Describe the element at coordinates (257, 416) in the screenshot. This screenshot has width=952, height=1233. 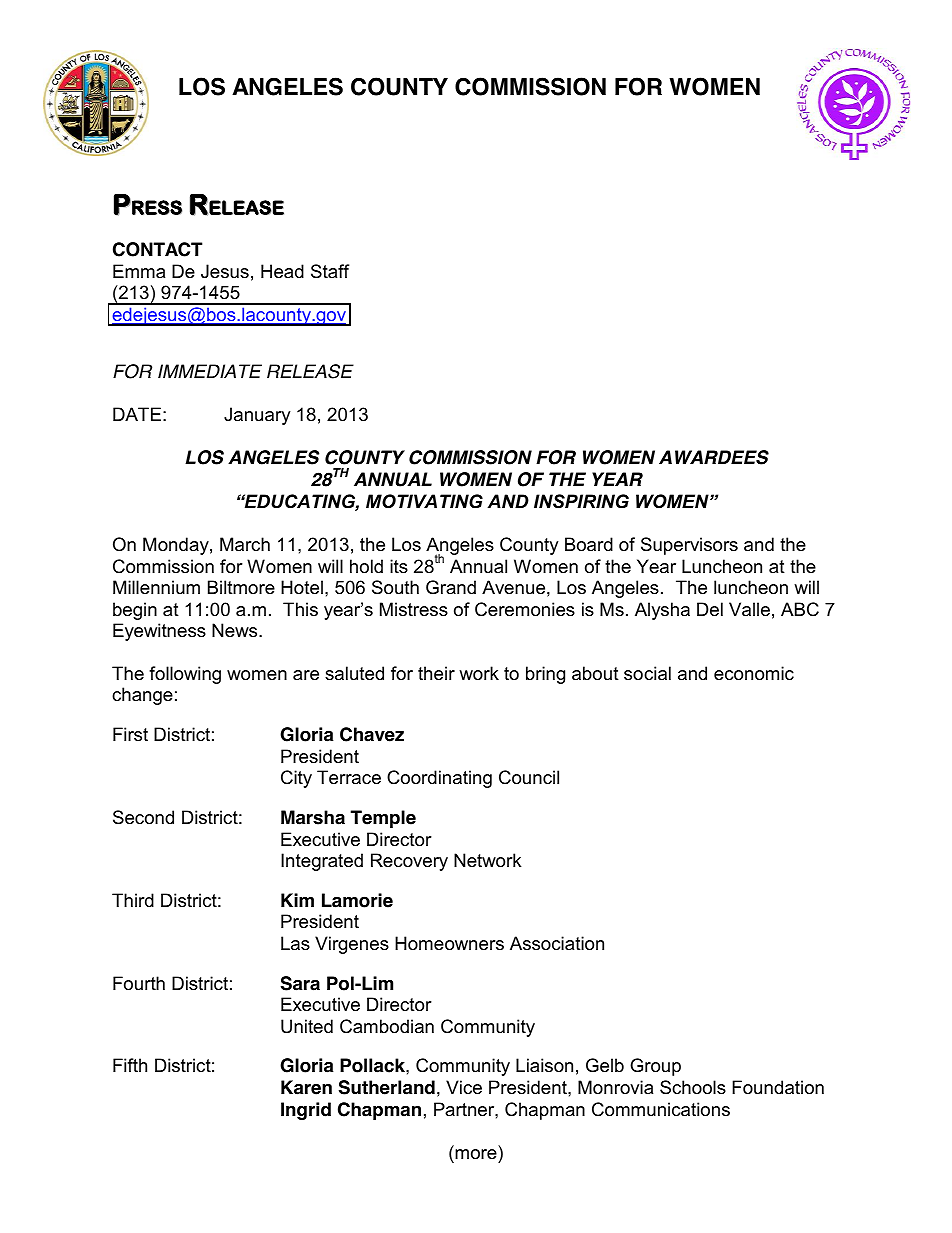
I see `January` at that location.
